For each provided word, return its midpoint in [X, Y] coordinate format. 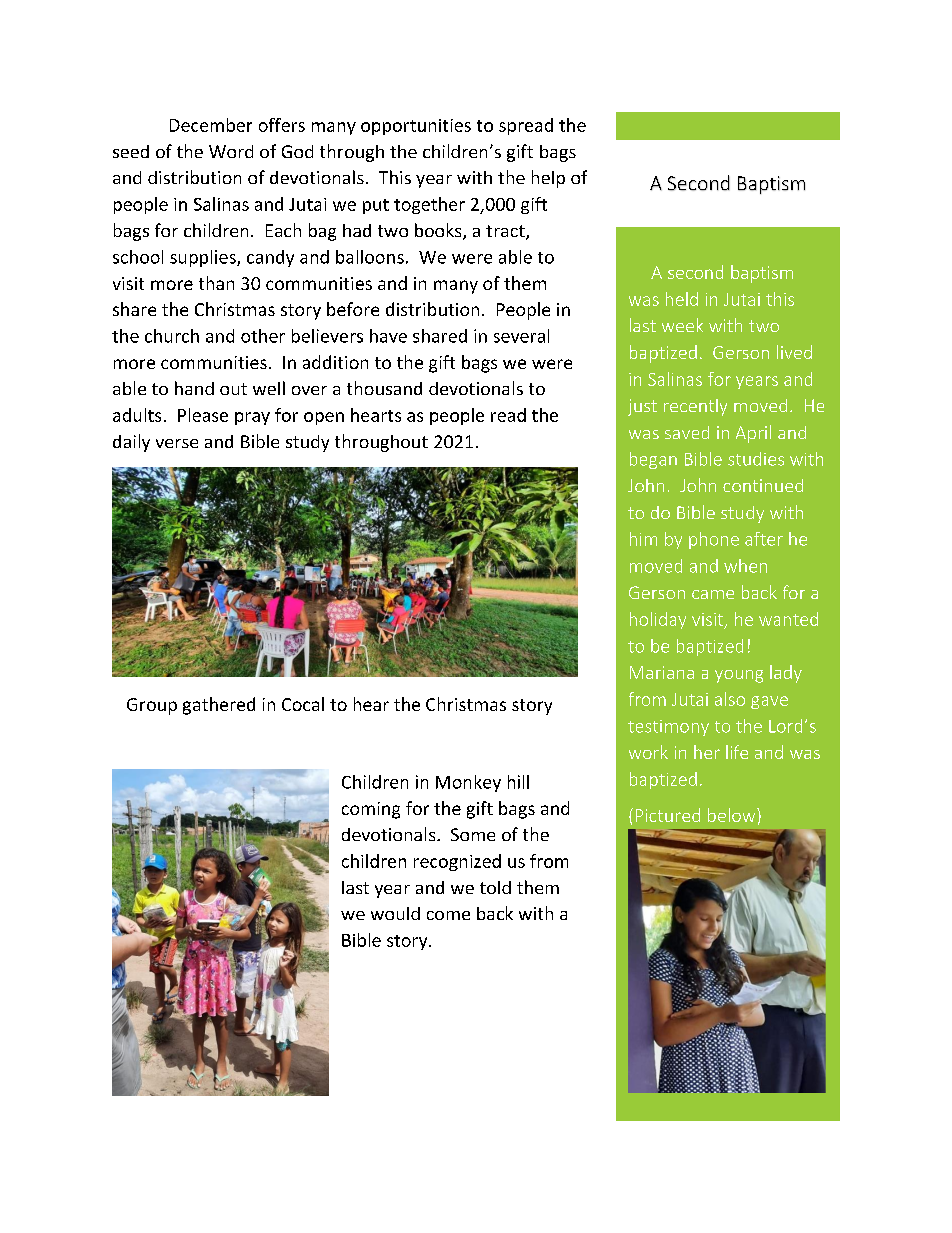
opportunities [416, 127]
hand [194, 388]
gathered [219, 706]
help [548, 179]
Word [231, 151]
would [395, 913]
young [739, 676]
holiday [658, 620]
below [733, 815]
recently [695, 407]
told [495, 887]
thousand [384, 388]
